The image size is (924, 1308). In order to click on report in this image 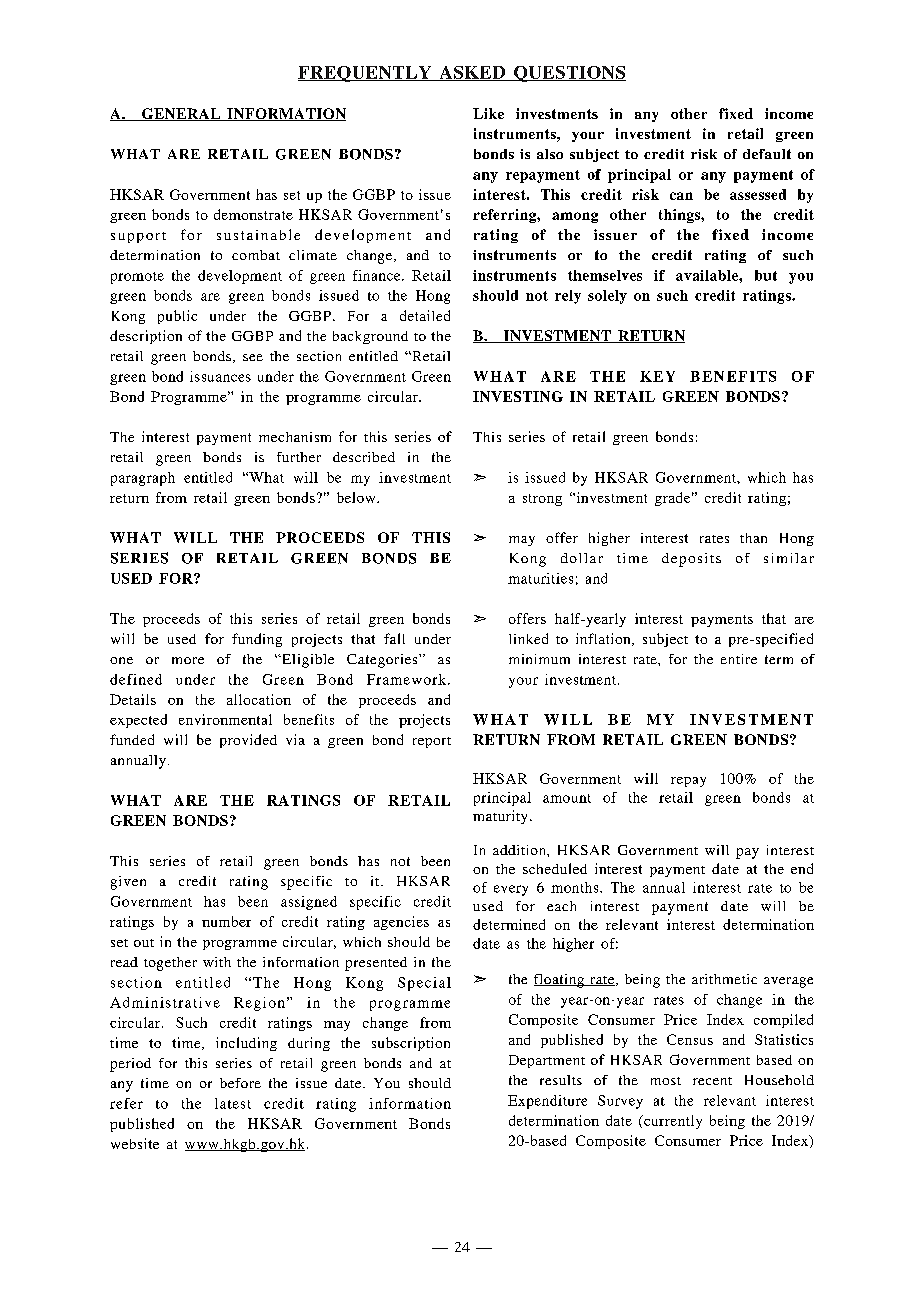, I will do `click(432, 742)`.
